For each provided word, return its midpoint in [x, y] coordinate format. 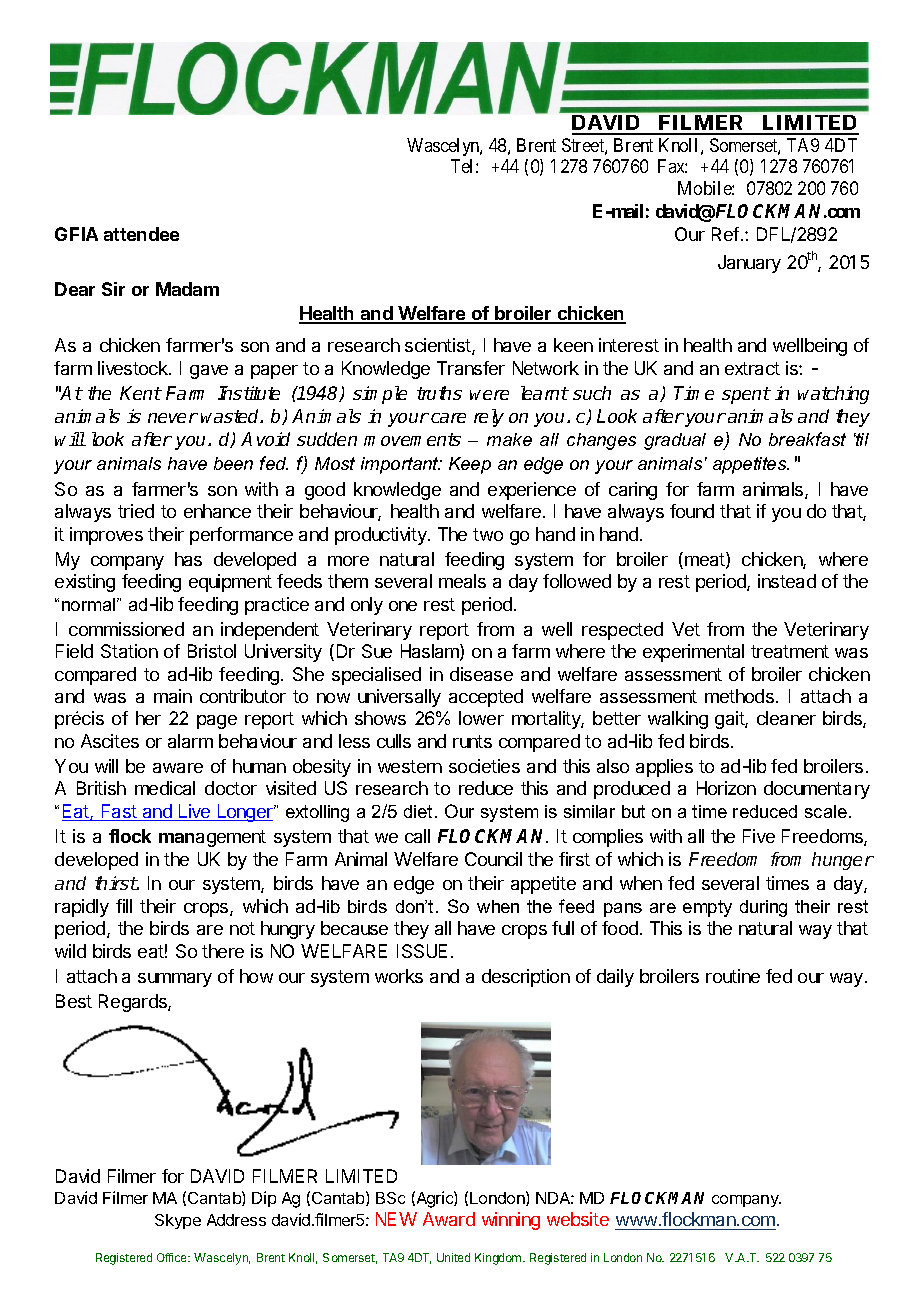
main [173, 696]
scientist [439, 346]
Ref [725, 234]
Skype [178, 1221]
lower [481, 718]
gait [730, 720]
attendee [141, 234]
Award [449, 1219]
